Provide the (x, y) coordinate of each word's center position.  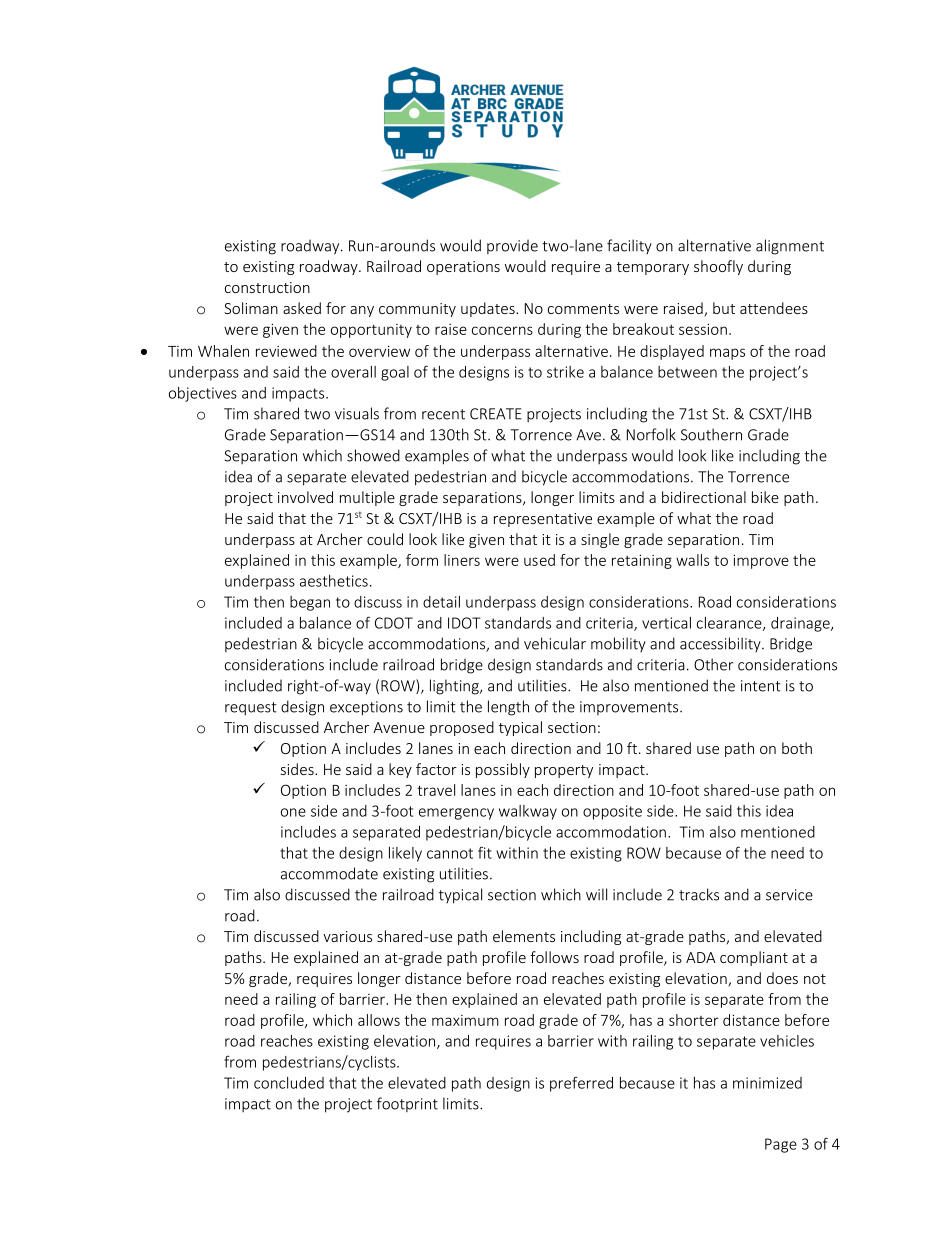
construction (267, 287)
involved (305, 497)
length (508, 708)
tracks (699, 894)
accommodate (329, 873)
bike (765, 497)
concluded (289, 1083)
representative (543, 520)
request (251, 709)
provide (512, 247)
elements (524, 936)
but (724, 308)
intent (761, 686)
